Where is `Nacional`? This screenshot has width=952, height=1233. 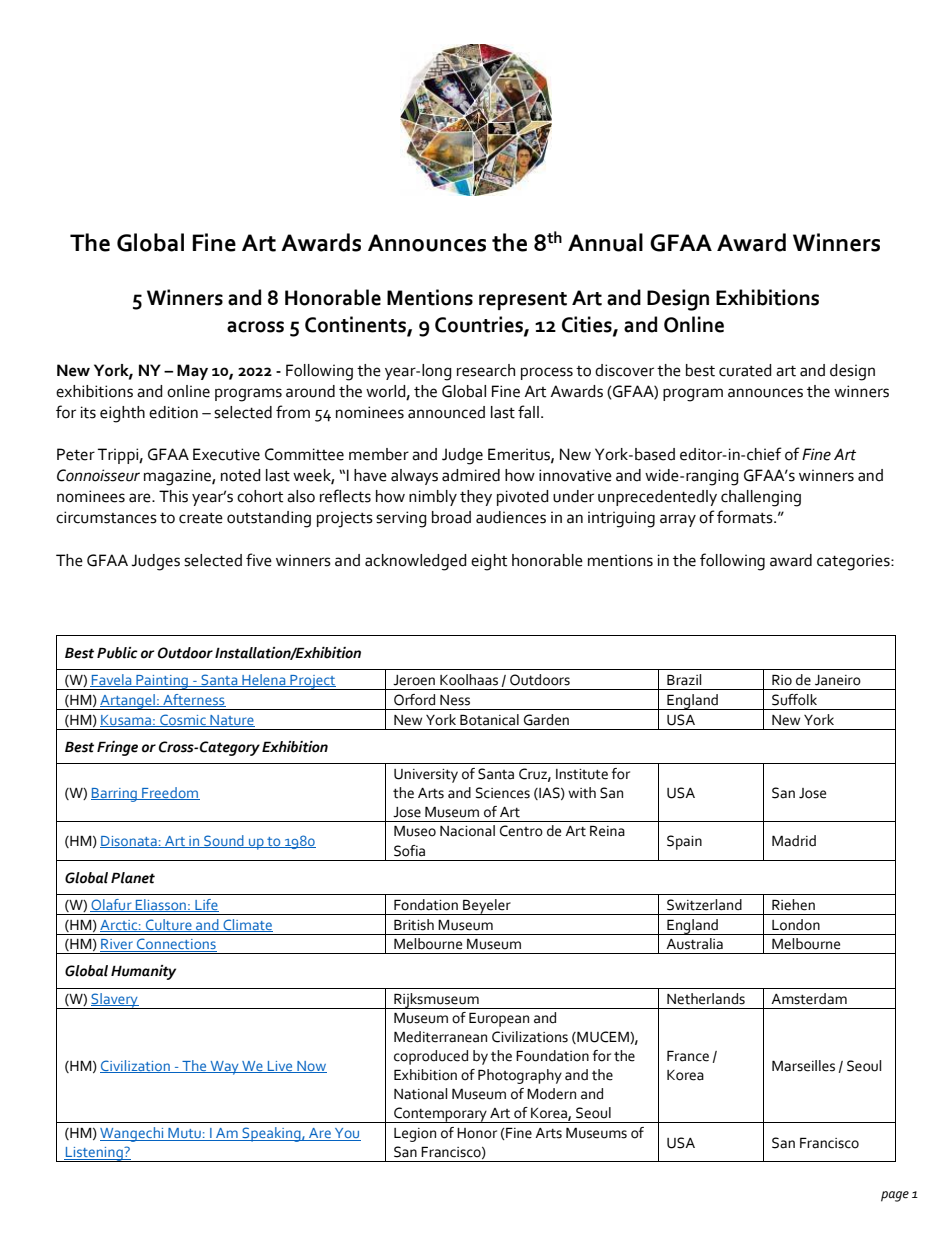
Nacional is located at coordinates (467, 831).
